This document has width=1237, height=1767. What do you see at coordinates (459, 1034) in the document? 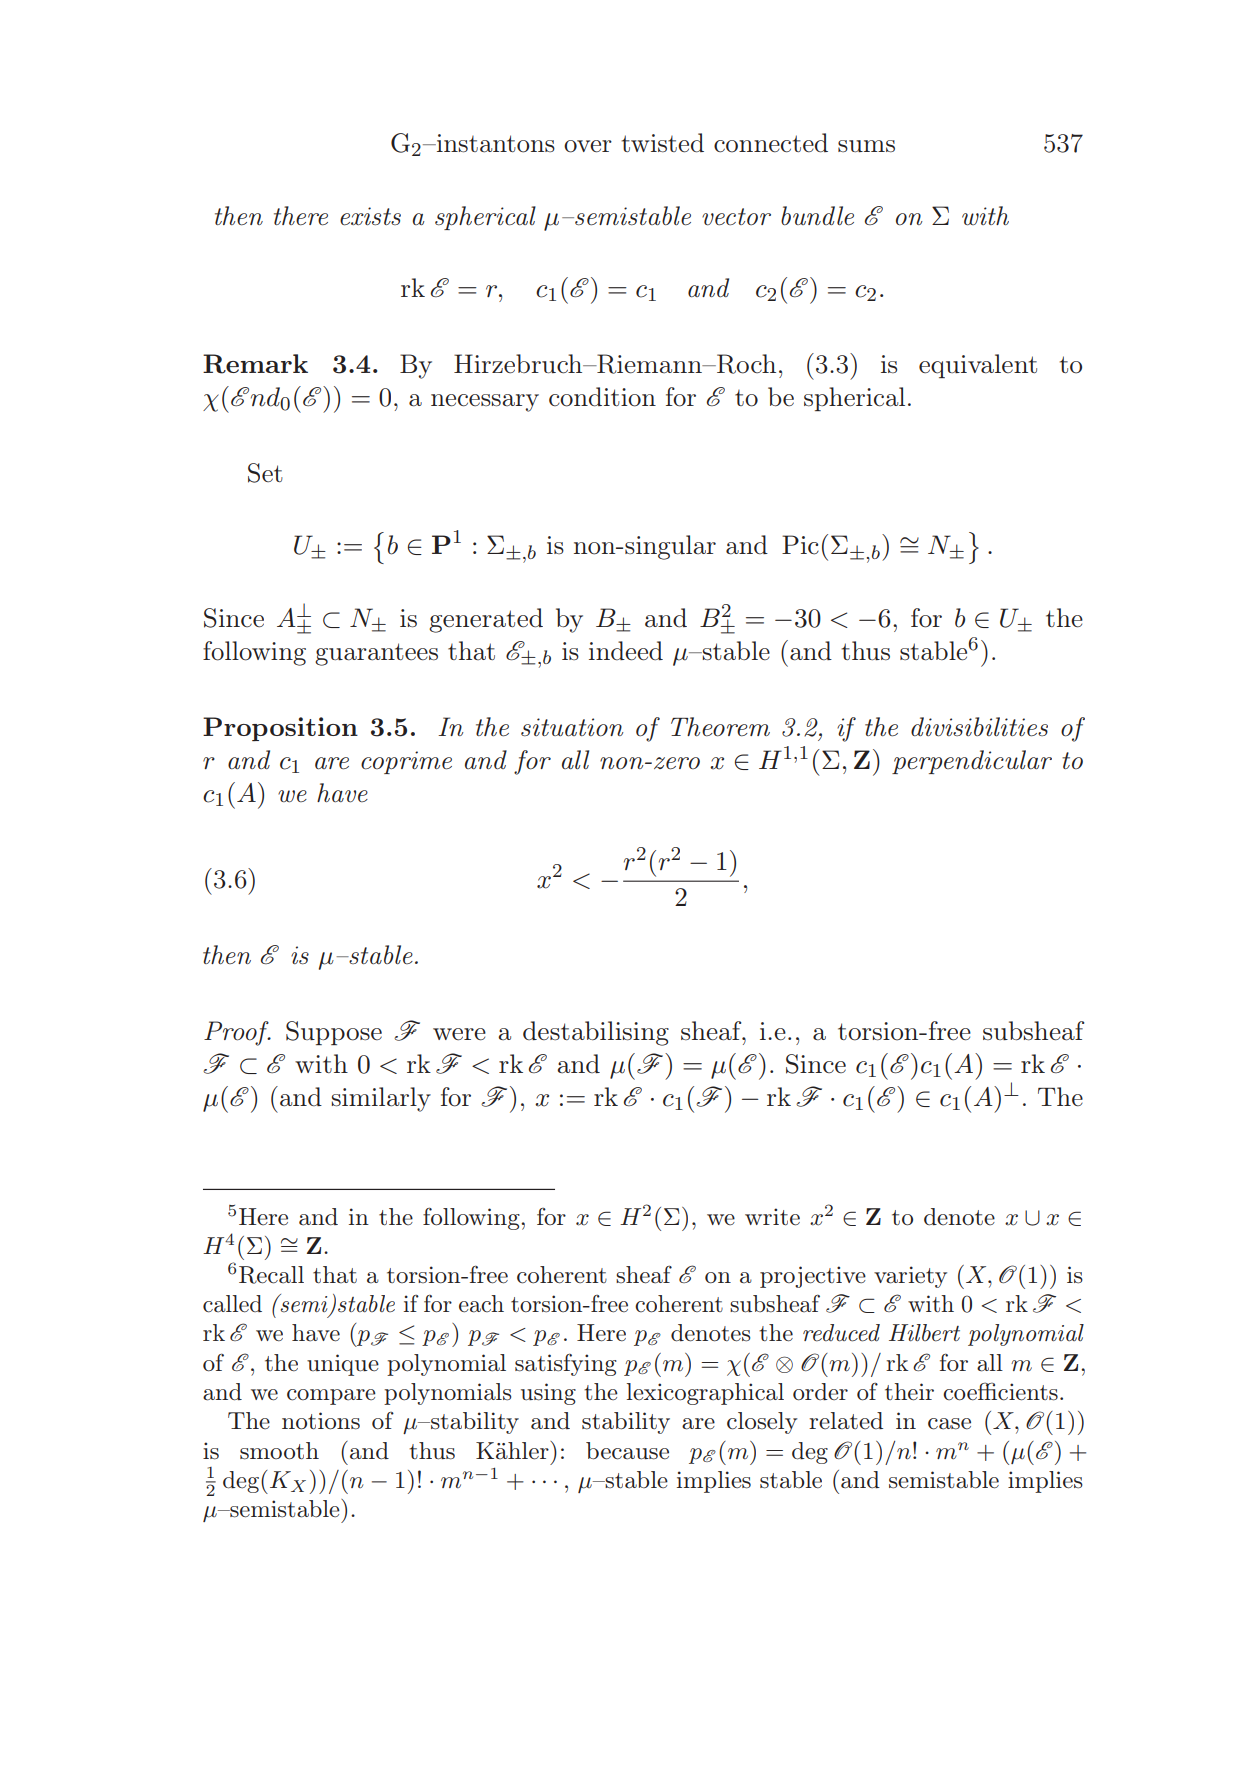
I see `were` at bounding box center [459, 1034].
